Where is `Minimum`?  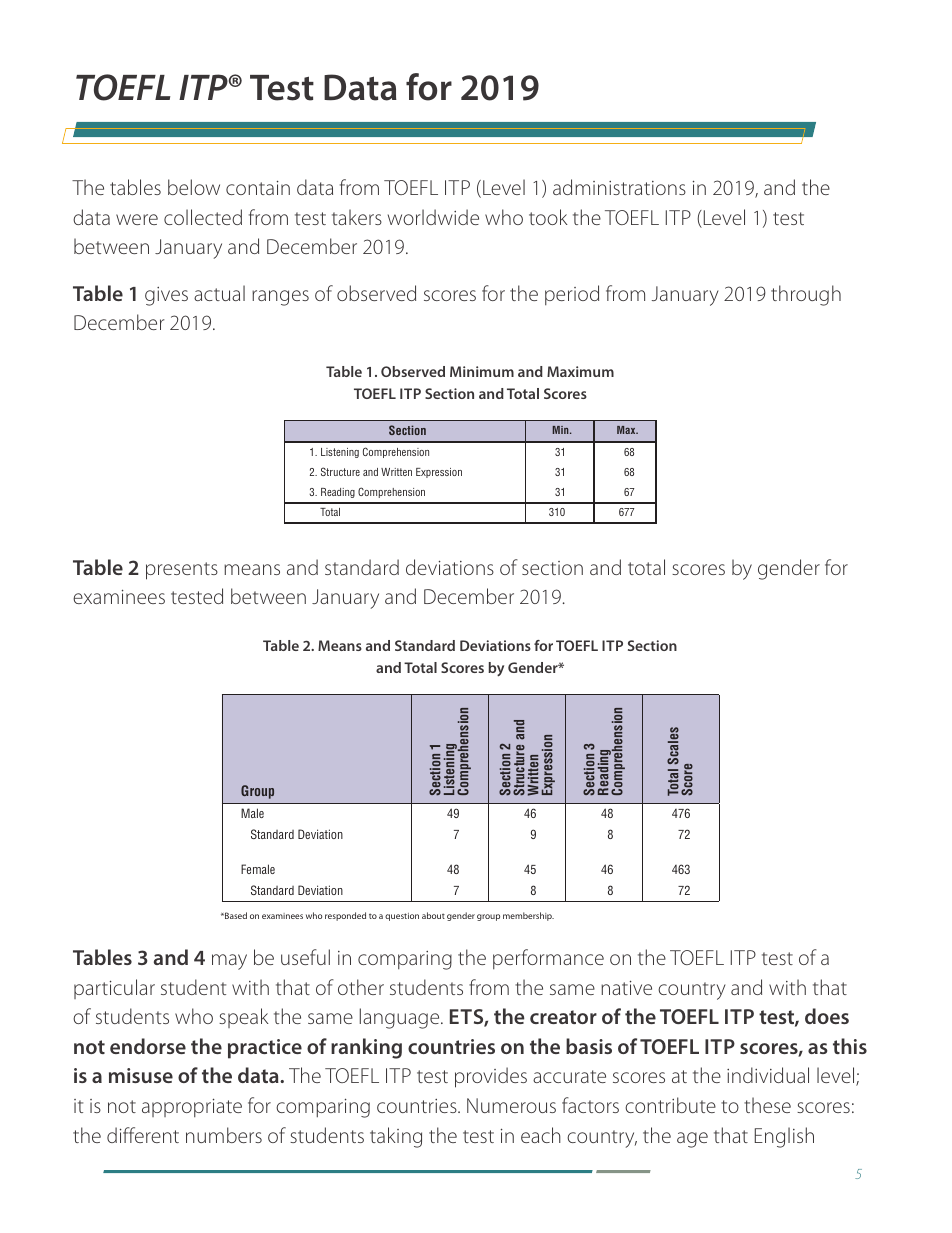
Minimum is located at coordinates (482, 371).
